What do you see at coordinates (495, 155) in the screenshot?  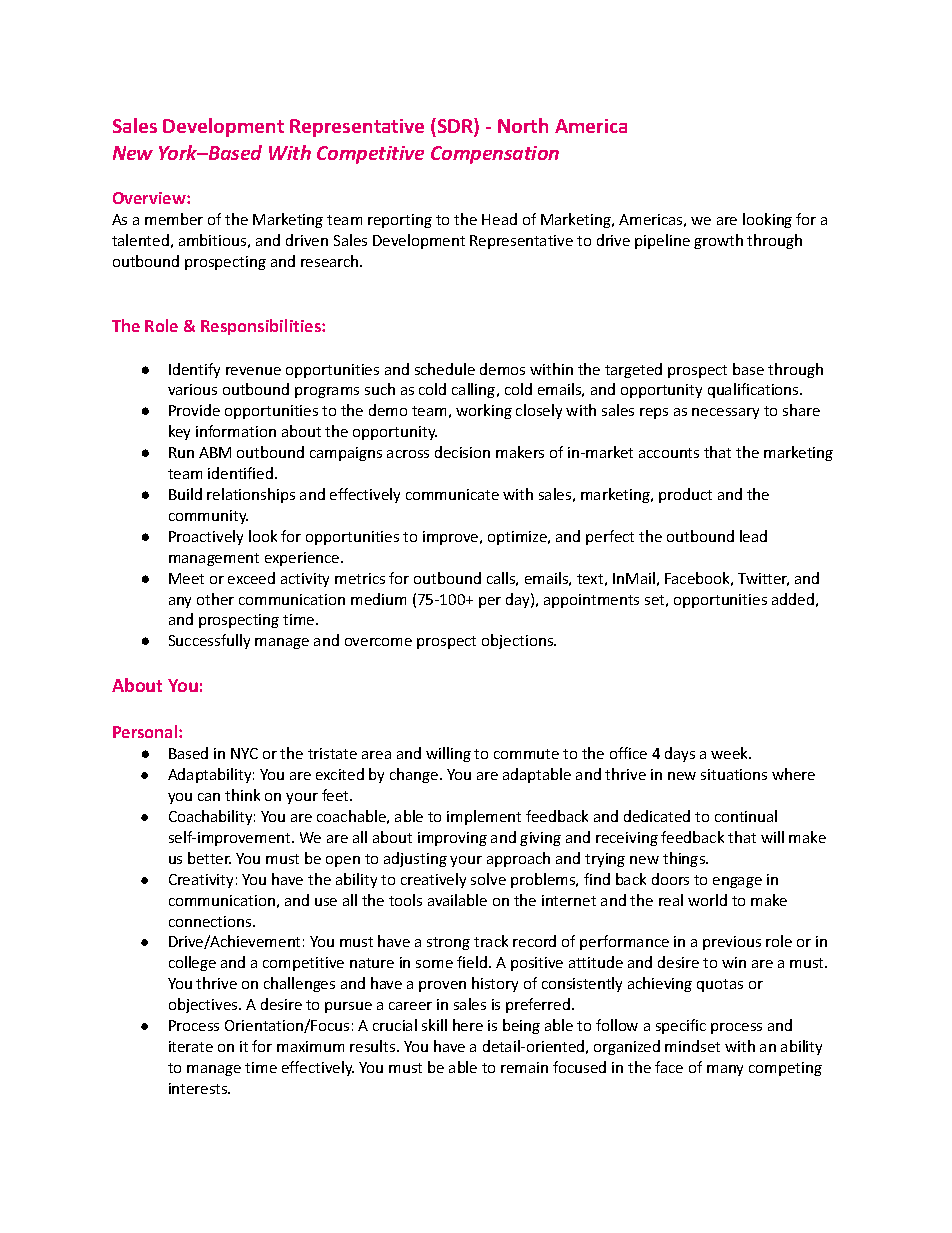 I see `Compensation` at bounding box center [495, 155].
